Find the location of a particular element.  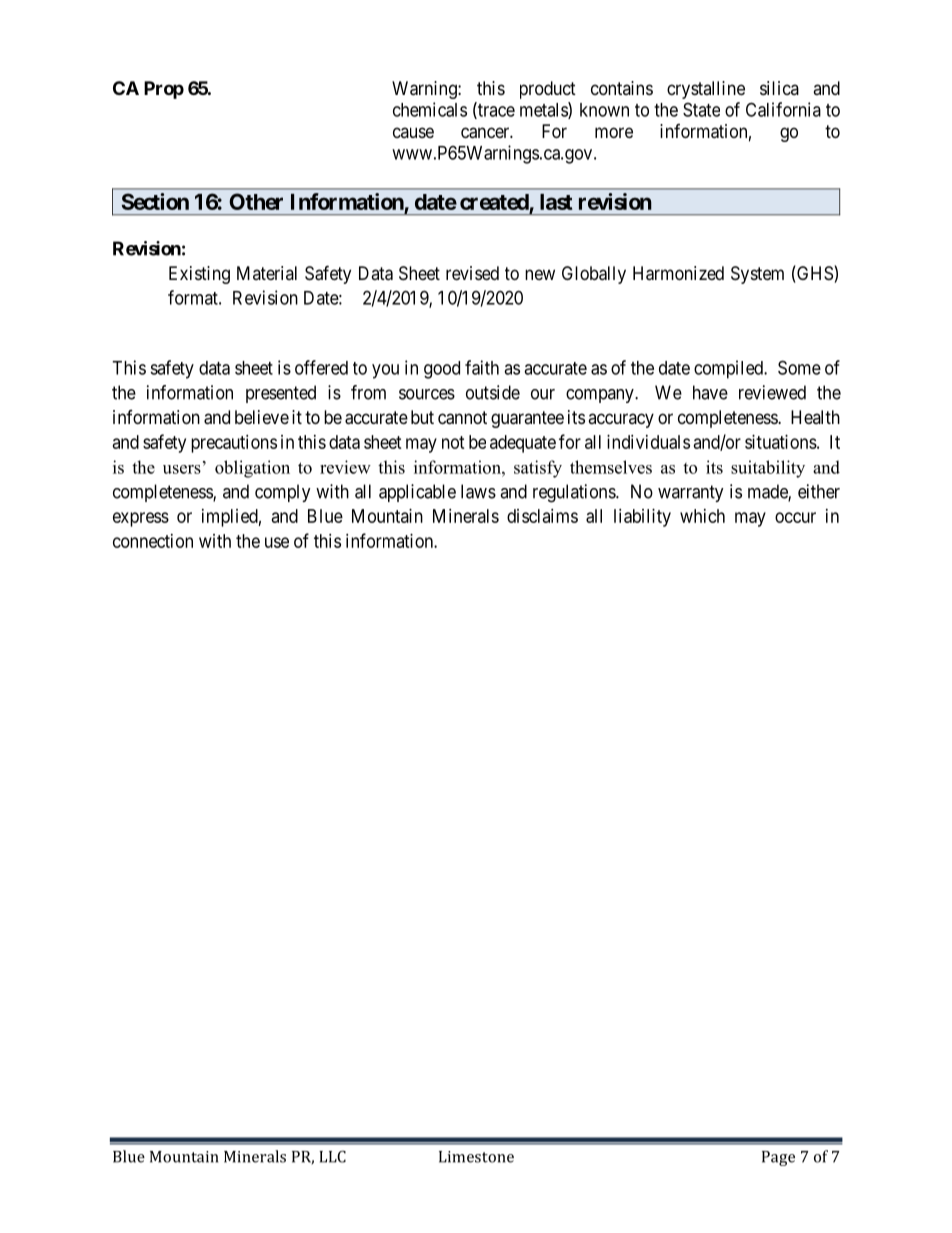

Page is located at coordinates (778, 1158).
